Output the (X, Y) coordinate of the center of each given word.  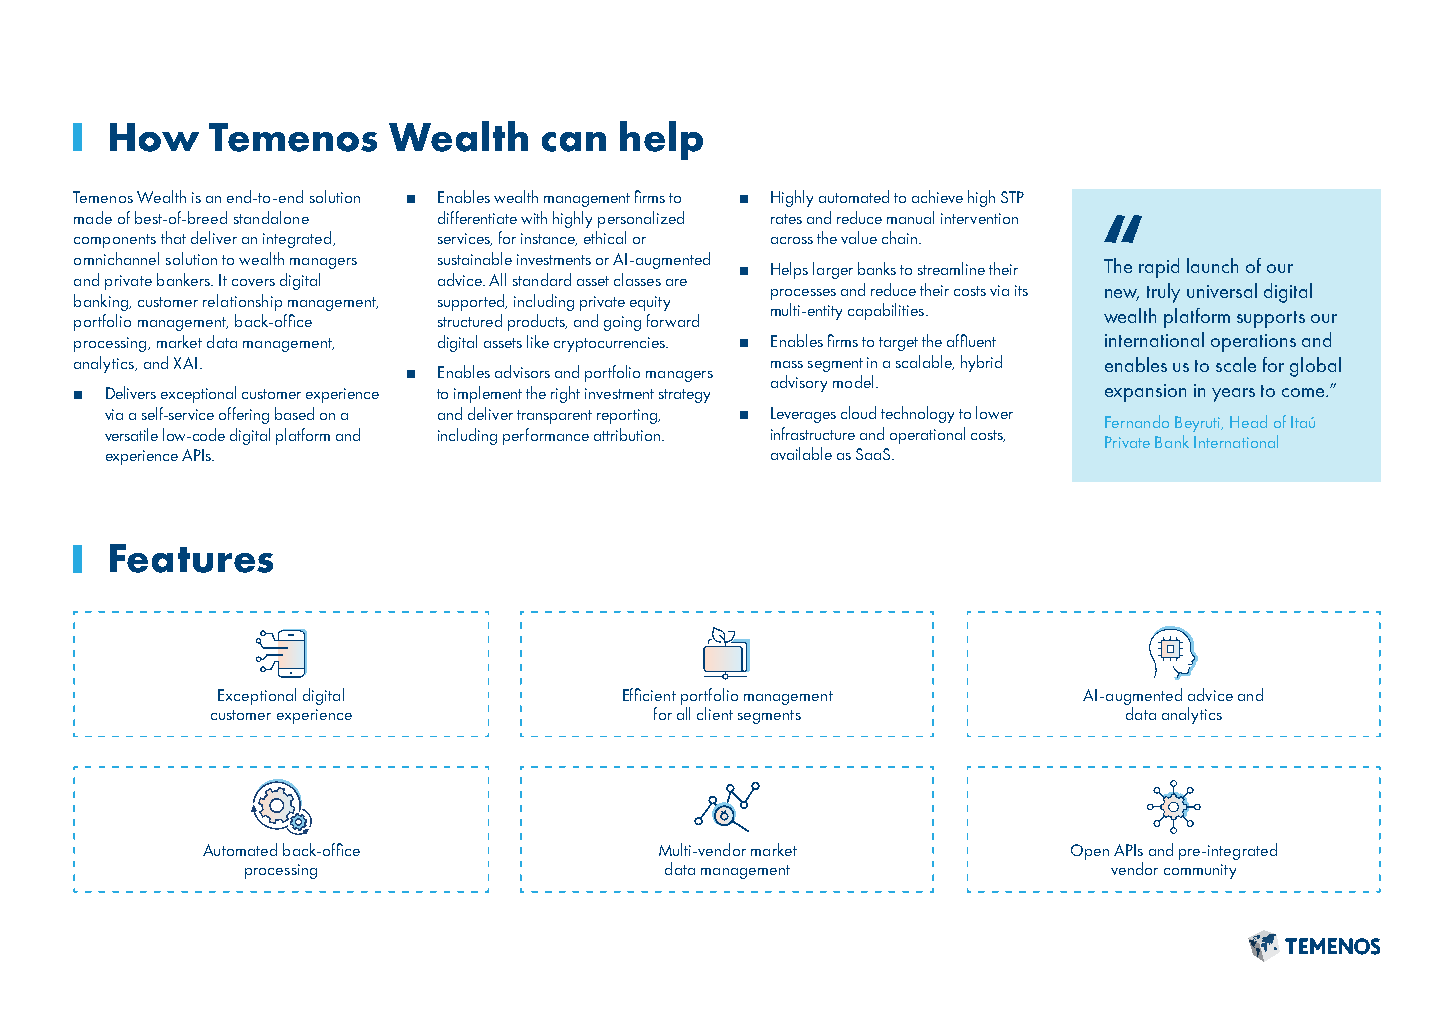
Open (1090, 852)
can (574, 142)
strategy (684, 396)
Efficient (649, 694)
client (715, 713)
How (154, 137)
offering (244, 415)
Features (191, 558)
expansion (1145, 393)
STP (1012, 197)
